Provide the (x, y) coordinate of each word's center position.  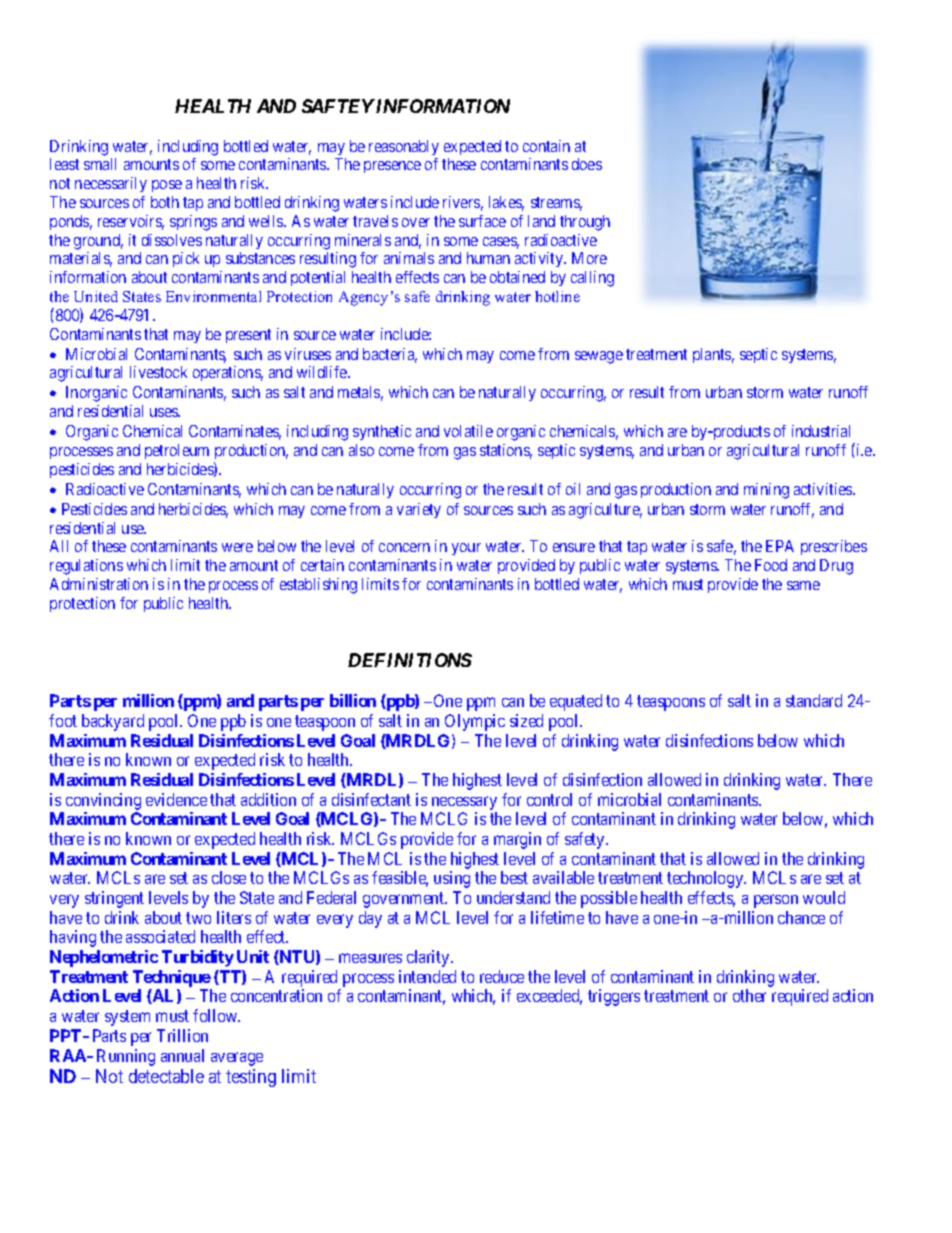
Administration (99, 584)
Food (771, 565)
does (587, 164)
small (100, 164)
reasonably (404, 147)
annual (182, 1055)
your (466, 549)
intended (427, 976)
